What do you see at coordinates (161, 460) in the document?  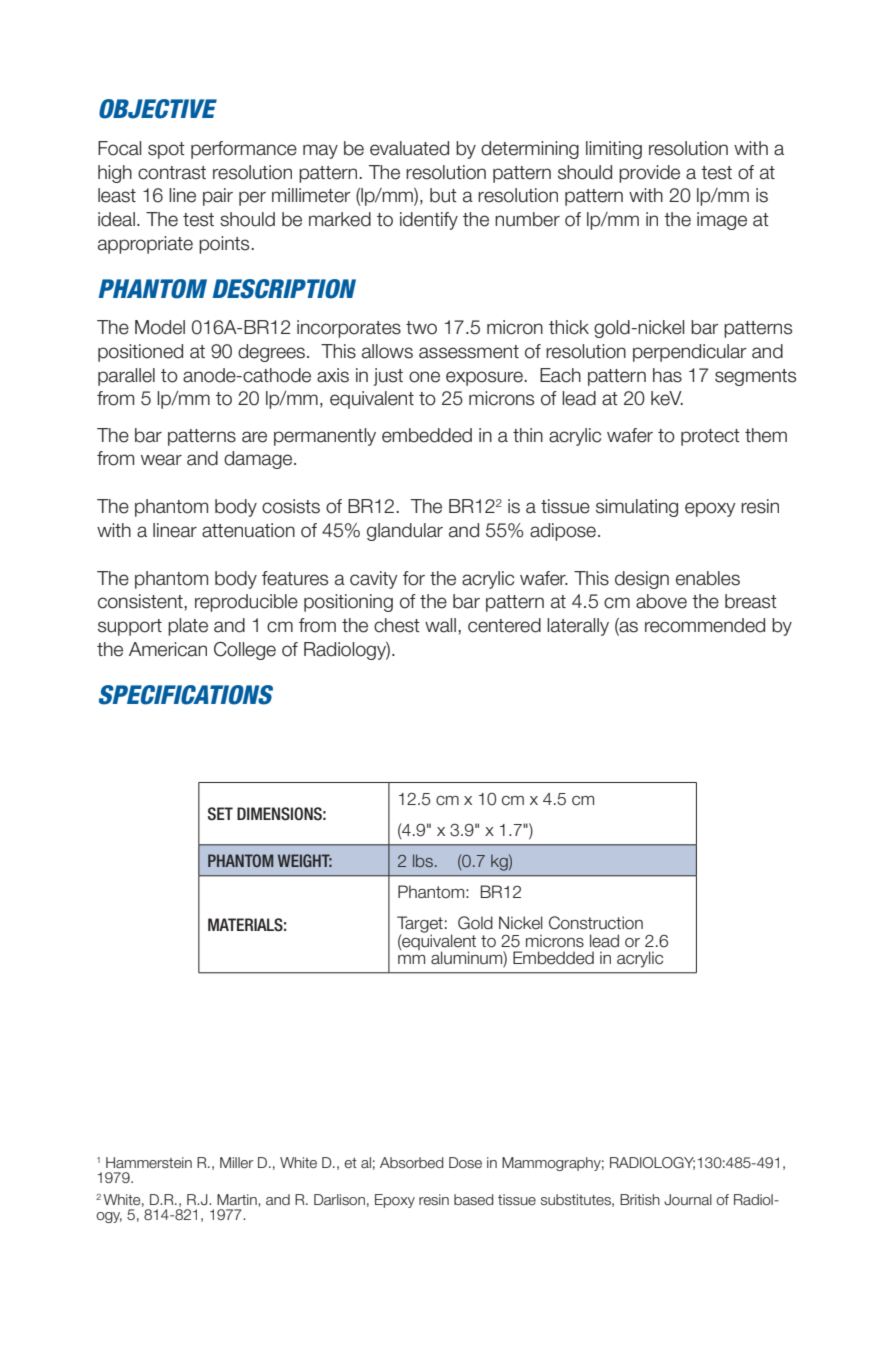 I see `wear` at bounding box center [161, 460].
